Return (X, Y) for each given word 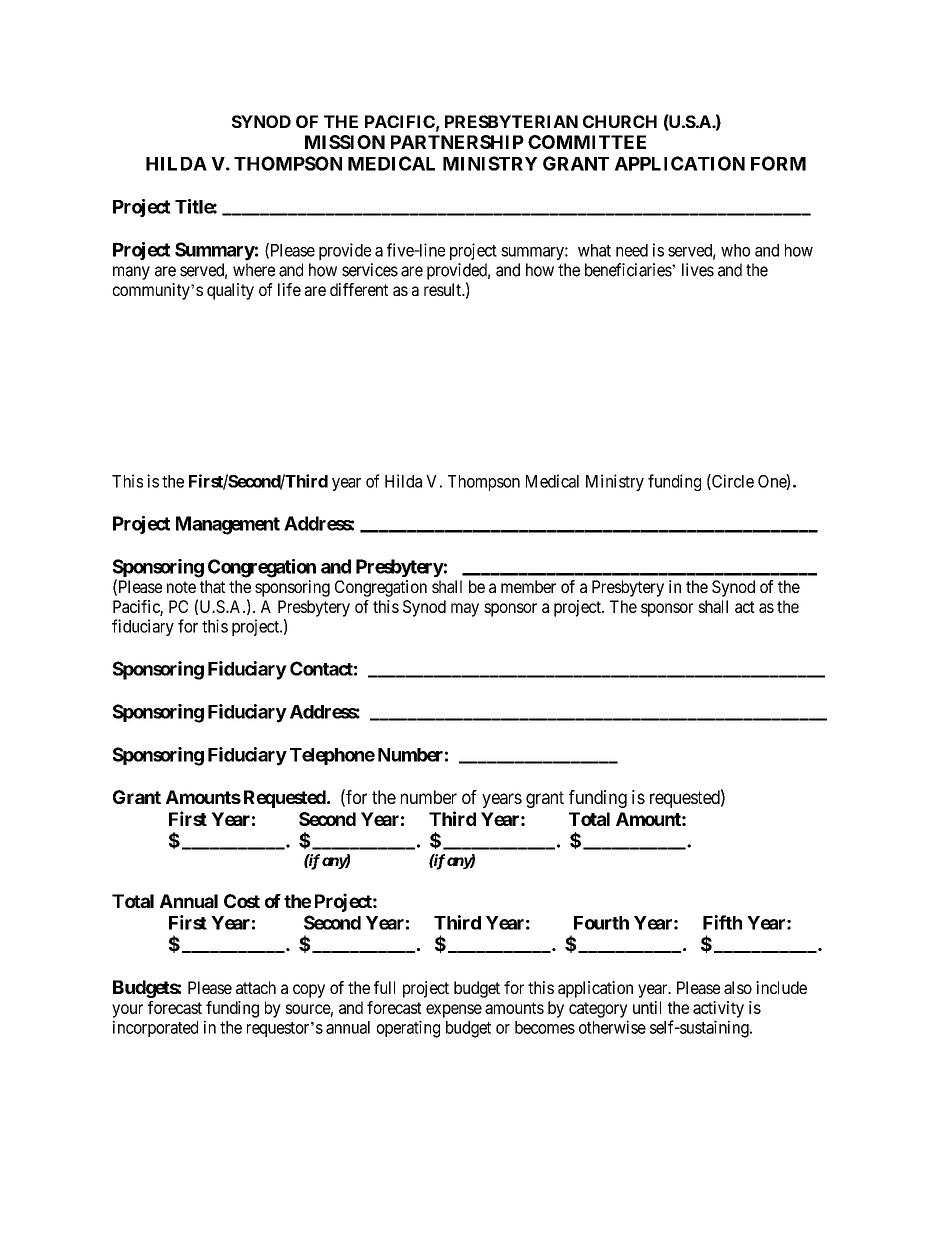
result (444, 289)
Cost (242, 901)
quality (230, 291)
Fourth (601, 923)
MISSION (345, 142)
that (212, 586)
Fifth (722, 922)
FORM (778, 163)
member (528, 586)
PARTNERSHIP (457, 142)
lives (698, 270)
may (465, 610)
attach (256, 987)
